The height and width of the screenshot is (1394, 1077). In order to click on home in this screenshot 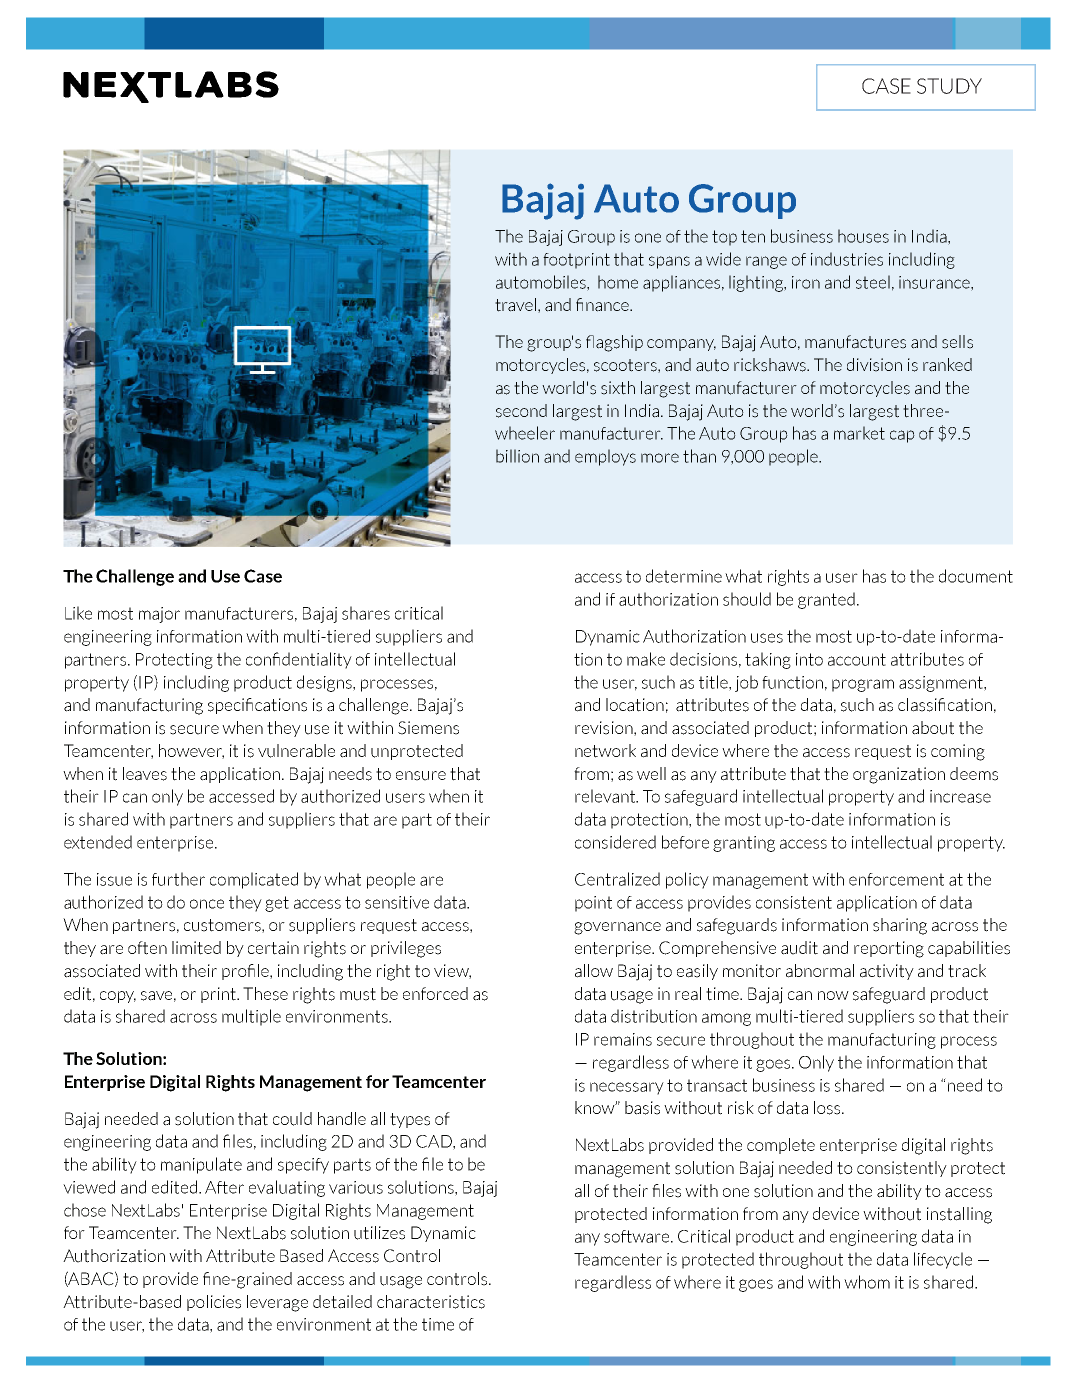, I will do `click(618, 282)`.
